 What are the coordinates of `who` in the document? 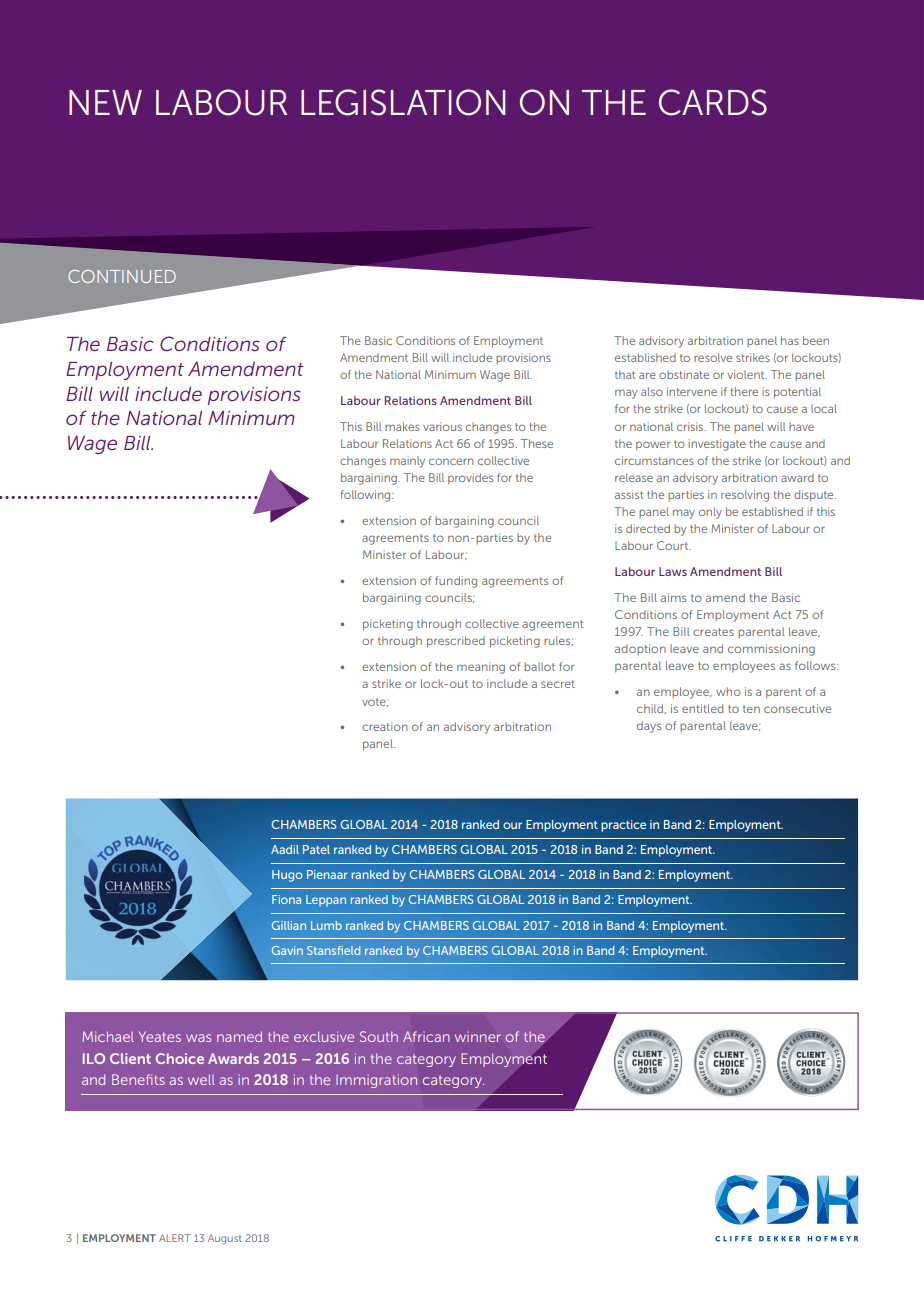 It's located at (728, 691).
